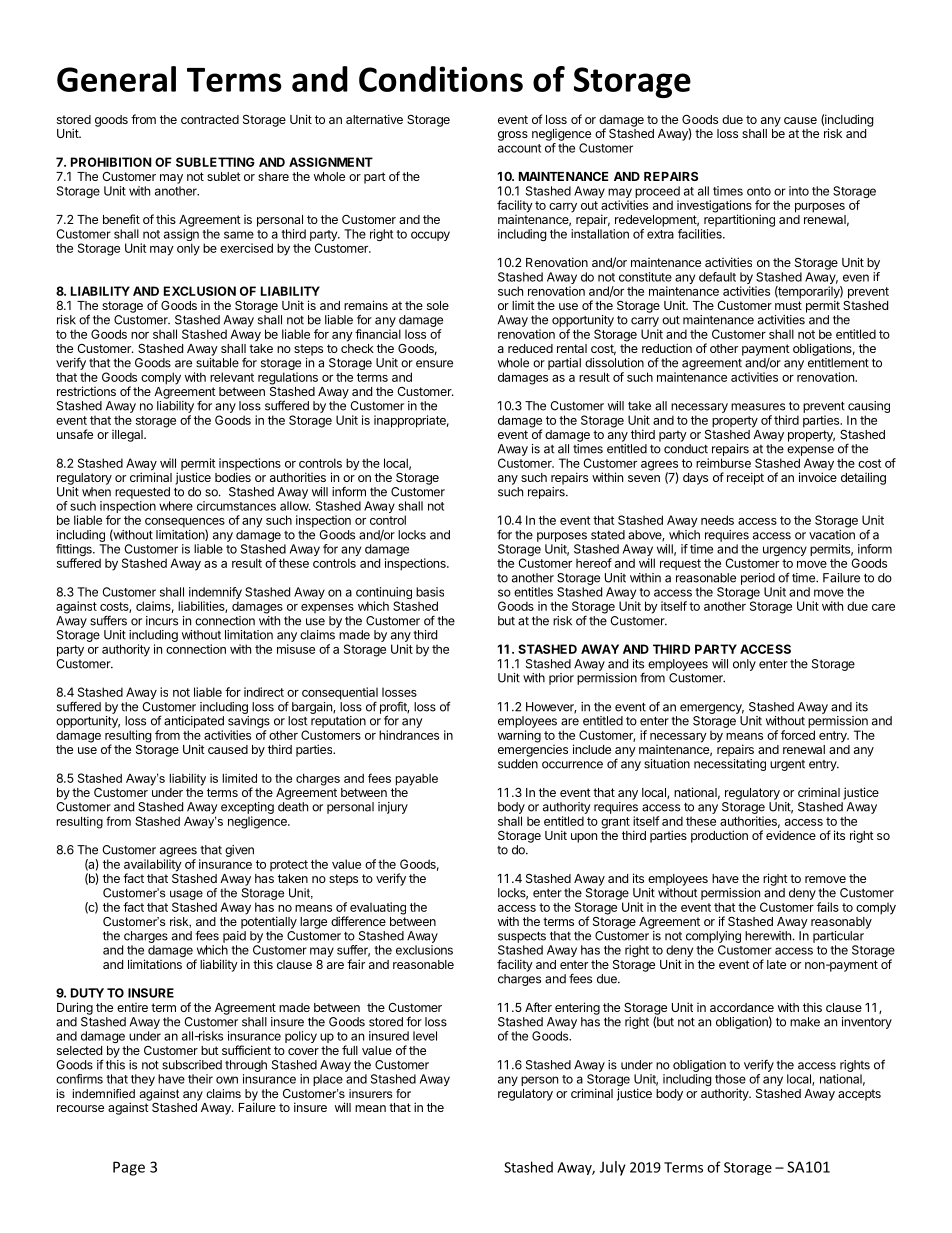 Image resolution: width=952 pixels, height=1233 pixels. Describe the element at coordinates (162, 621) in the screenshot. I see `incurs` at that location.
